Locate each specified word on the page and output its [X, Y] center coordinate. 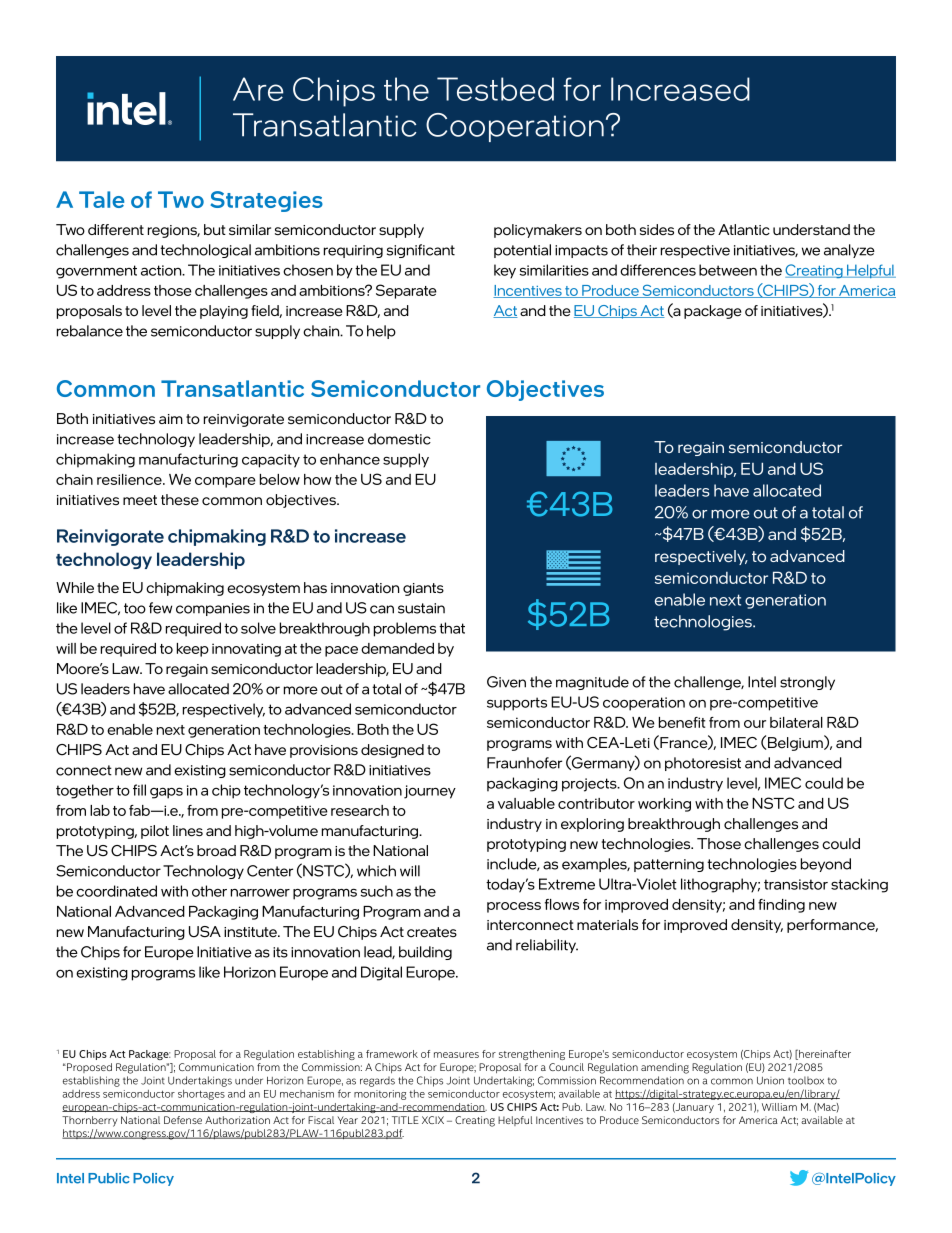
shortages [201, 1095]
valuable [526, 803]
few [160, 608]
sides [657, 230]
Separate [406, 291]
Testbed [495, 89]
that [452, 628]
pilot [155, 832]
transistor [796, 884]
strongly [807, 683]
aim [171, 419]
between [728, 270]
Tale [101, 199]
